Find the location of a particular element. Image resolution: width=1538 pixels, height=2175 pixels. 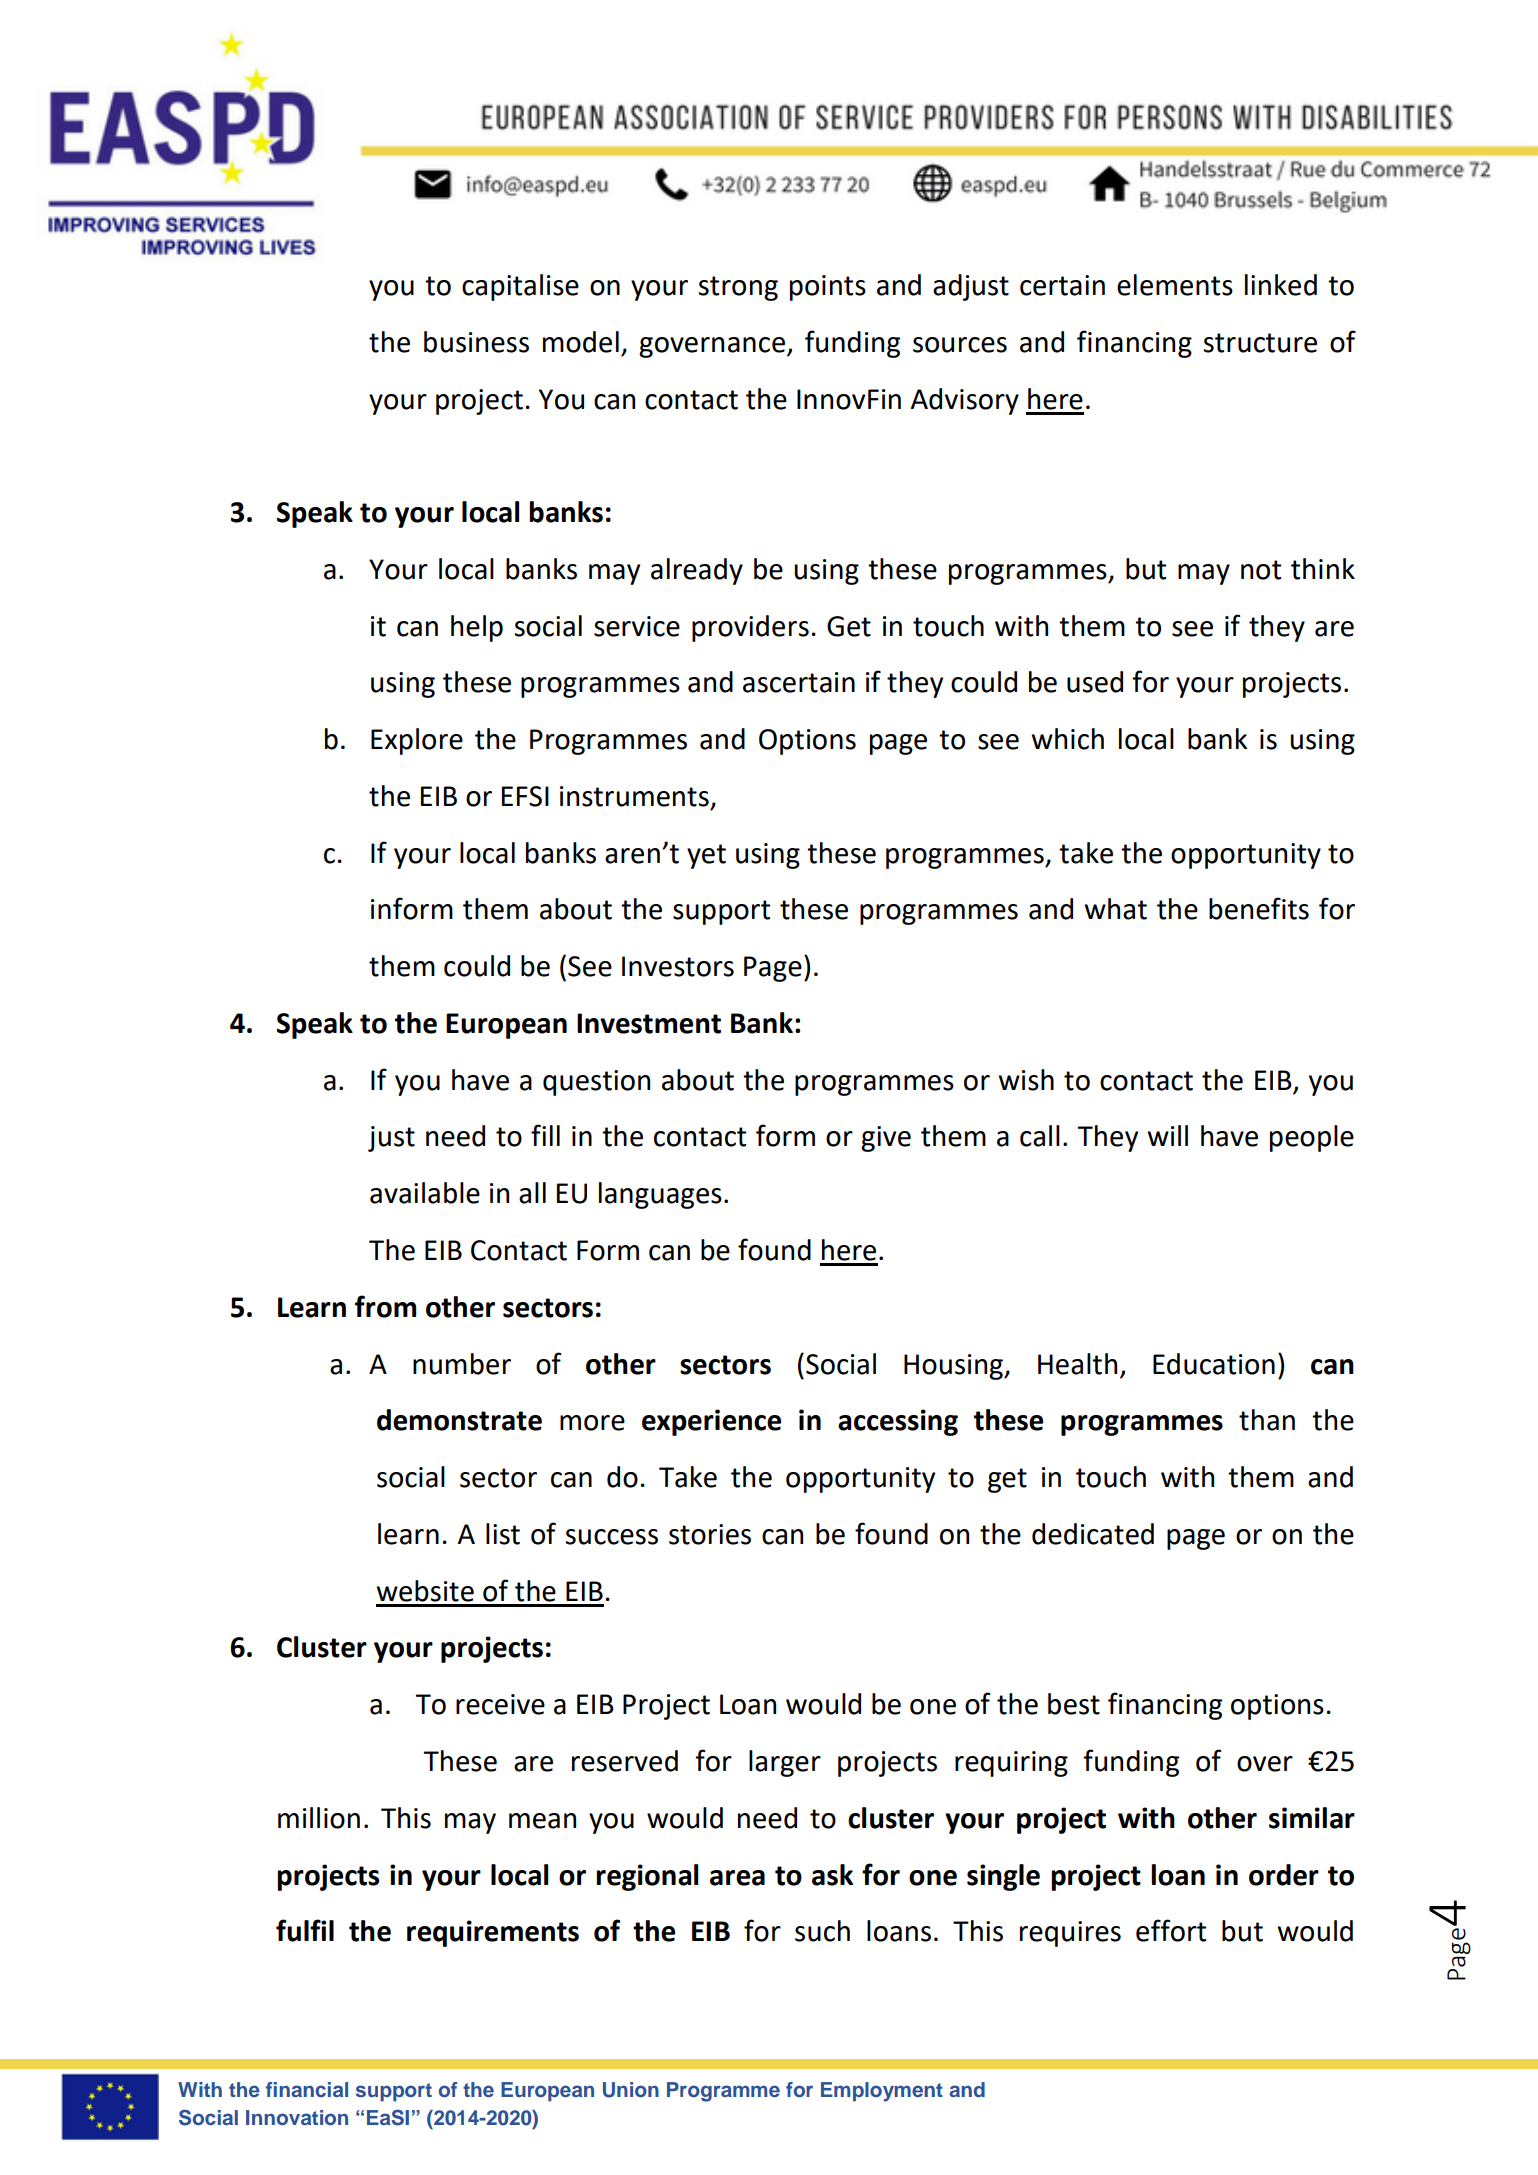

points is located at coordinates (828, 288).
